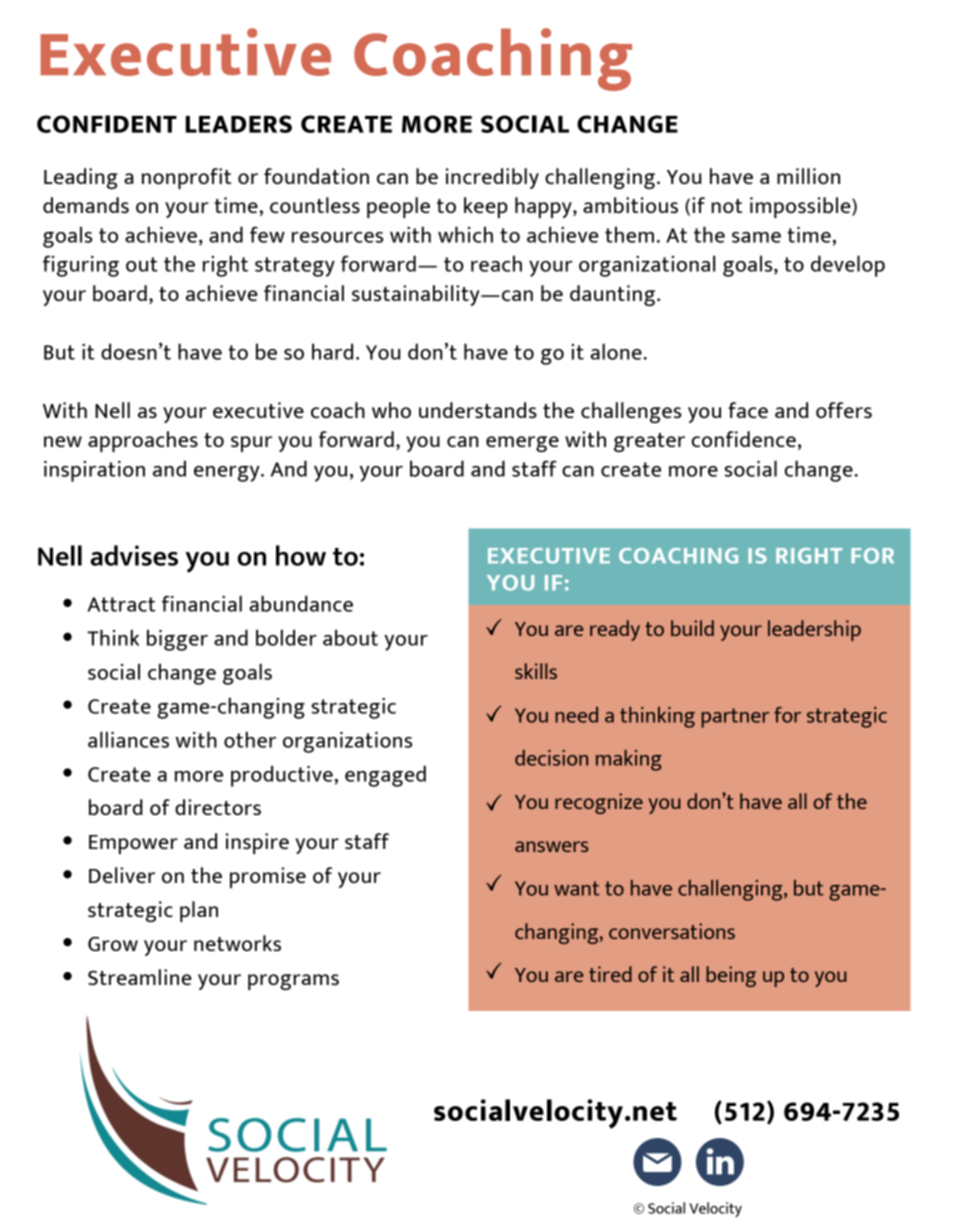 The height and width of the document is (1232, 953). What do you see at coordinates (140, 977) in the document?
I see `Streamline` at bounding box center [140, 977].
